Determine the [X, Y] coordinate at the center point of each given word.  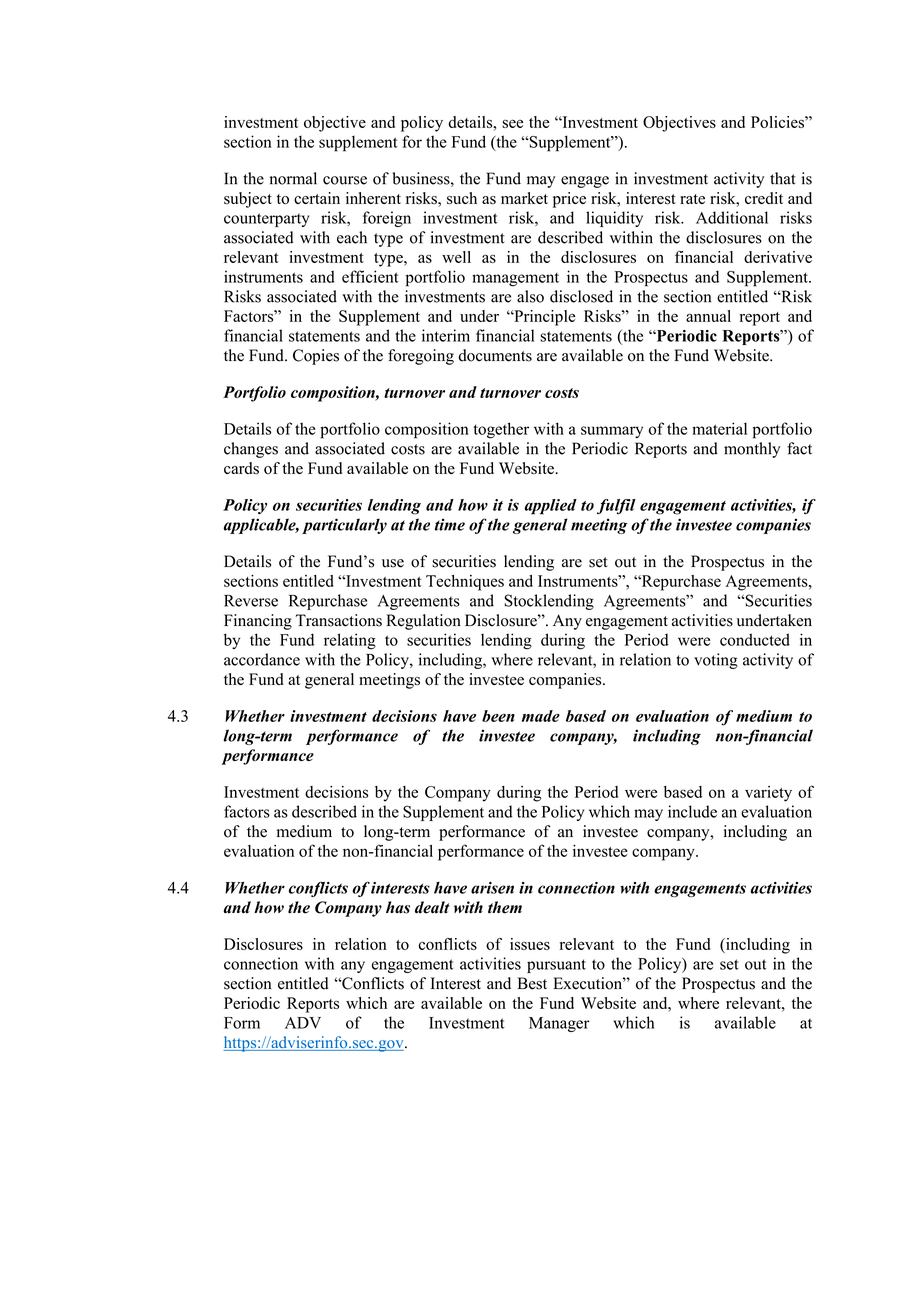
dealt [432, 907]
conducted [755, 639]
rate [692, 199]
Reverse [251, 601]
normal [293, 178]
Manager [559, 1024]
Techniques [465, 583]
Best [532, 983]
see [512, 123]
